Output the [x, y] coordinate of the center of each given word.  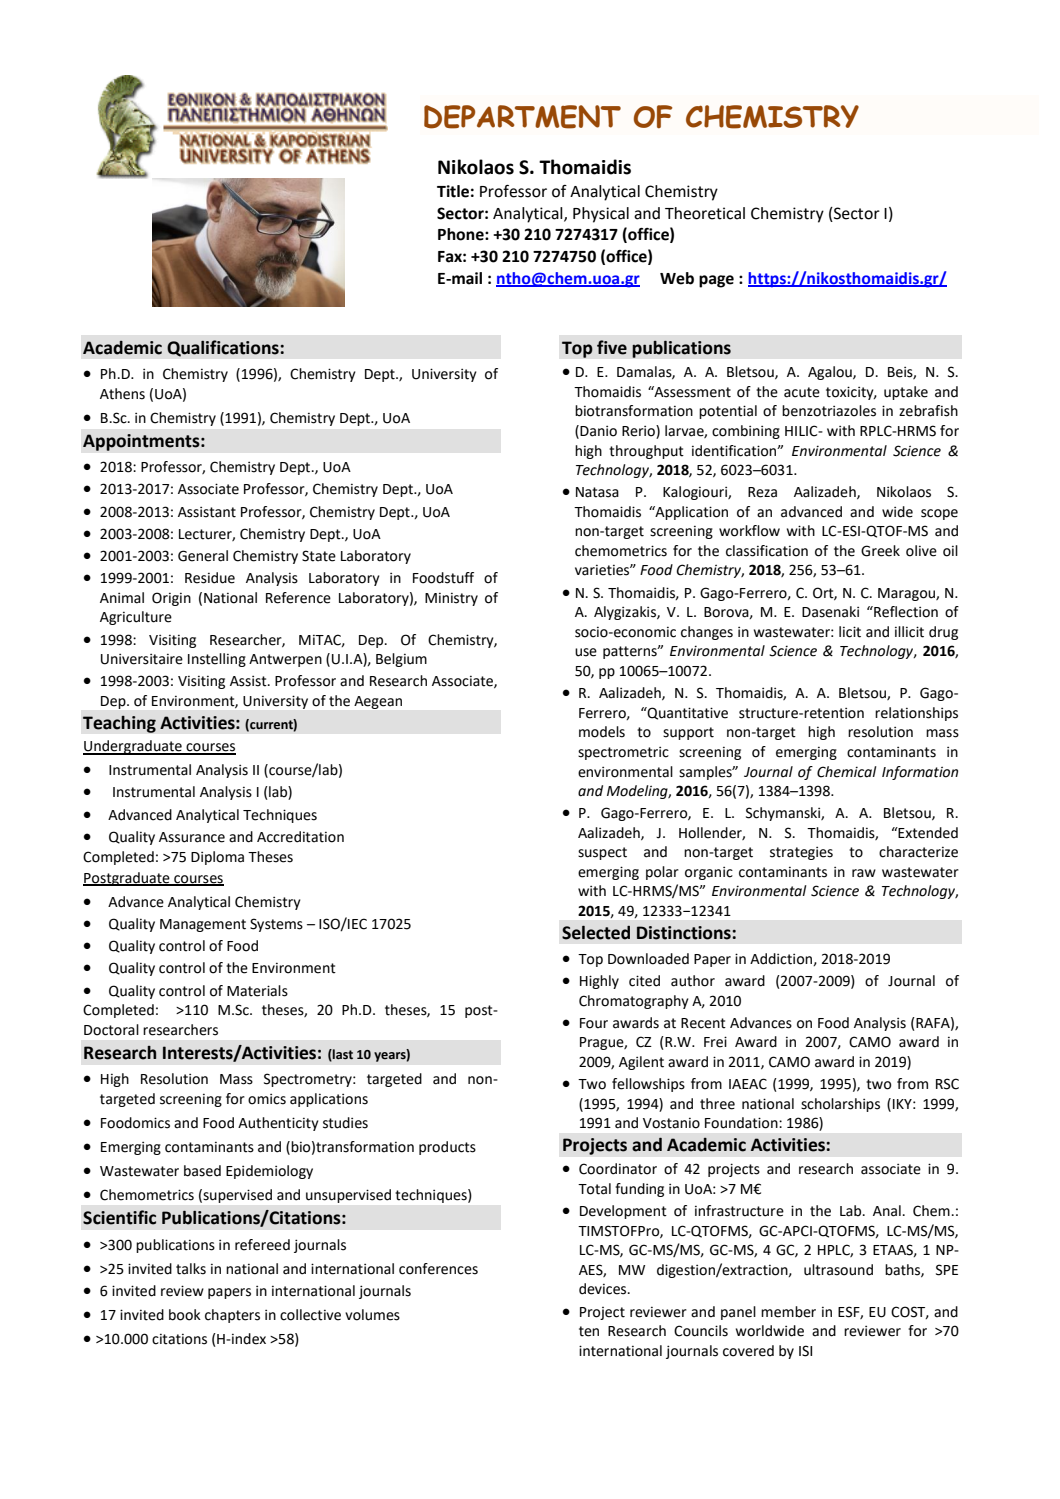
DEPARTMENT [522, 117]
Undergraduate [133, 747]
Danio [597, 431]
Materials [257, 991]
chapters [232, 1316]
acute [802, 392]
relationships [916, 714]
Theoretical [705, 213]
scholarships [840, 1105]
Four [594, 1023]
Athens [122, 394]
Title [453, 191]
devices [604, 1289]
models [602, 732]
